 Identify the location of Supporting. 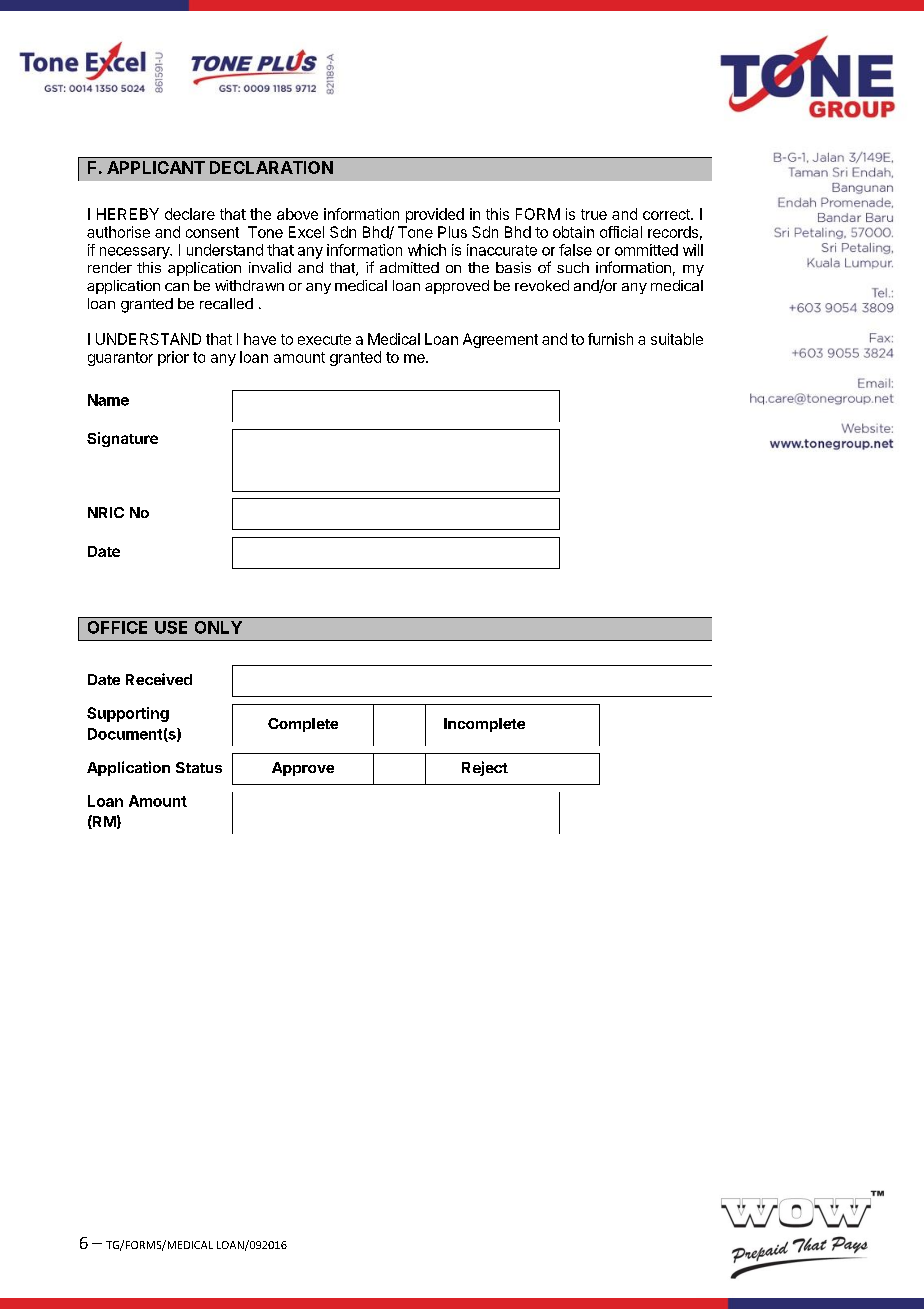
(128, 714).
